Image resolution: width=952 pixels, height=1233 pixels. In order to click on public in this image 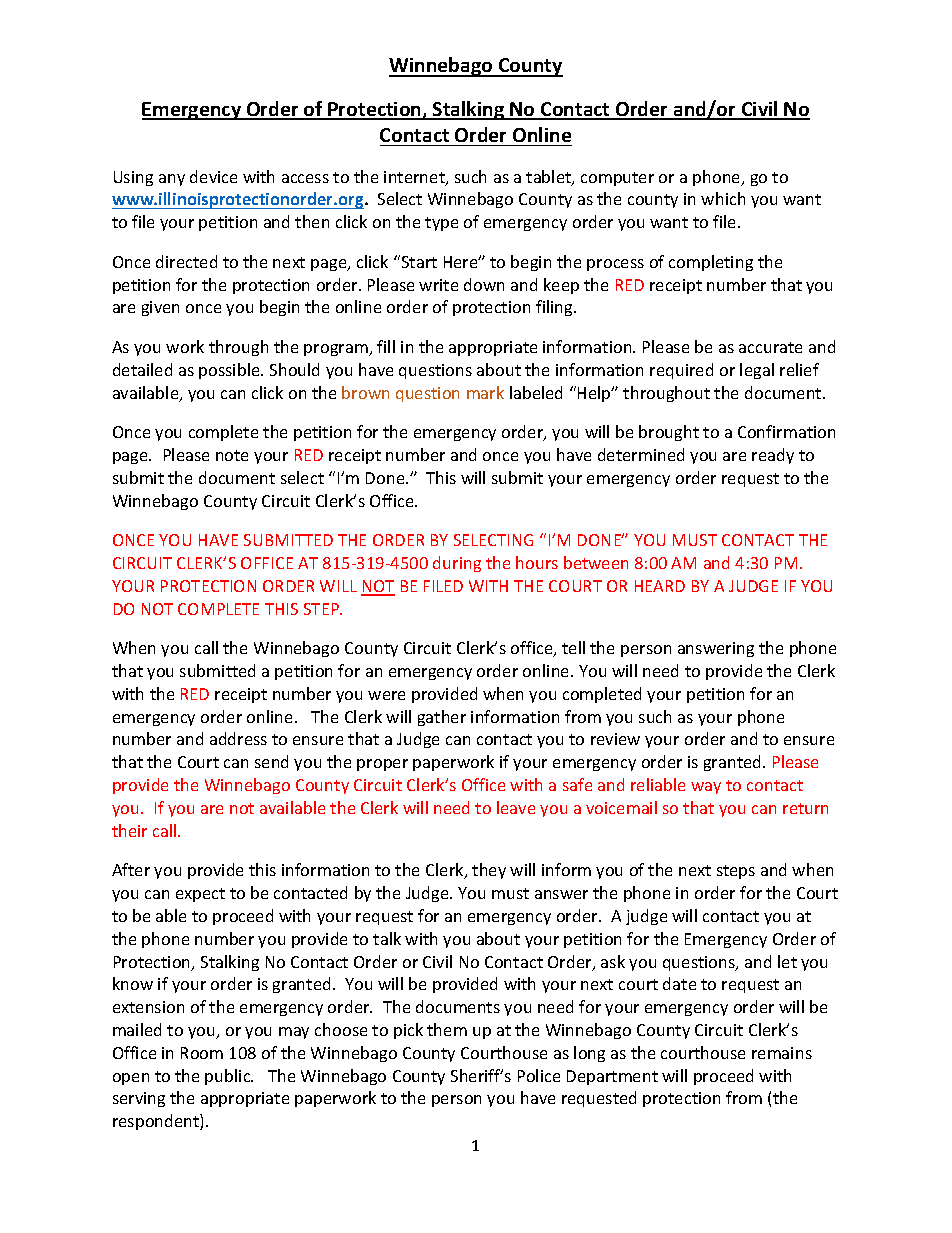, I will do `click(229, 1077)`.
